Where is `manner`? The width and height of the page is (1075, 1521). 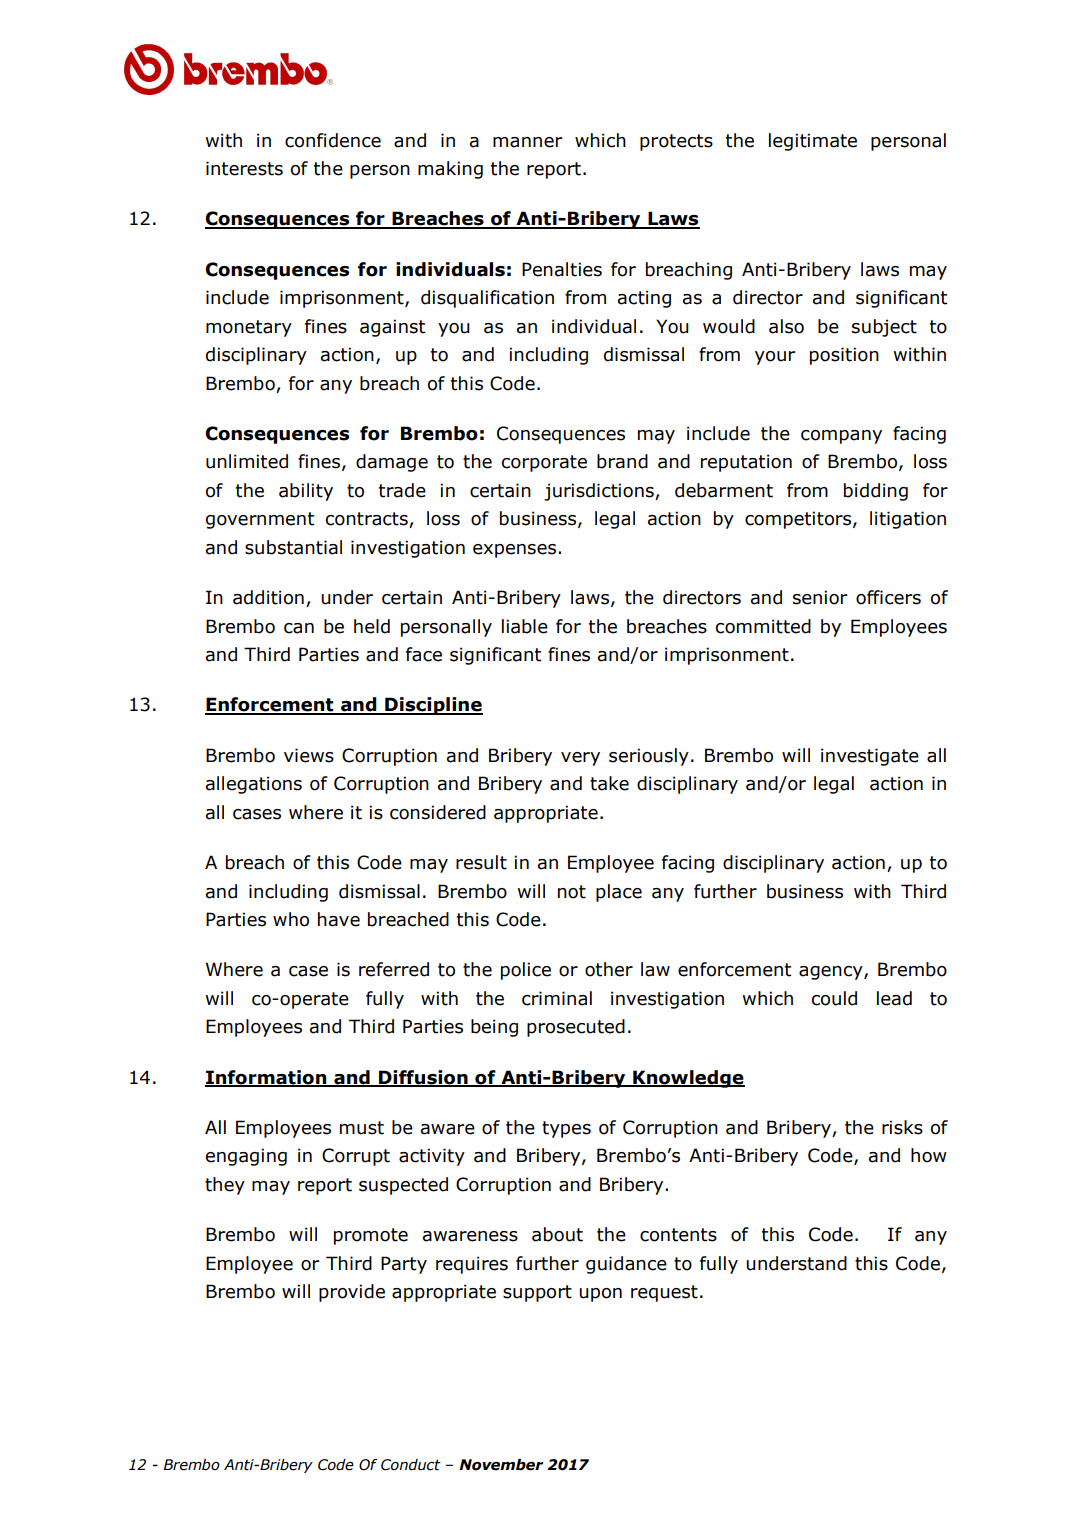
manner is located at coordinates (528, 142).
